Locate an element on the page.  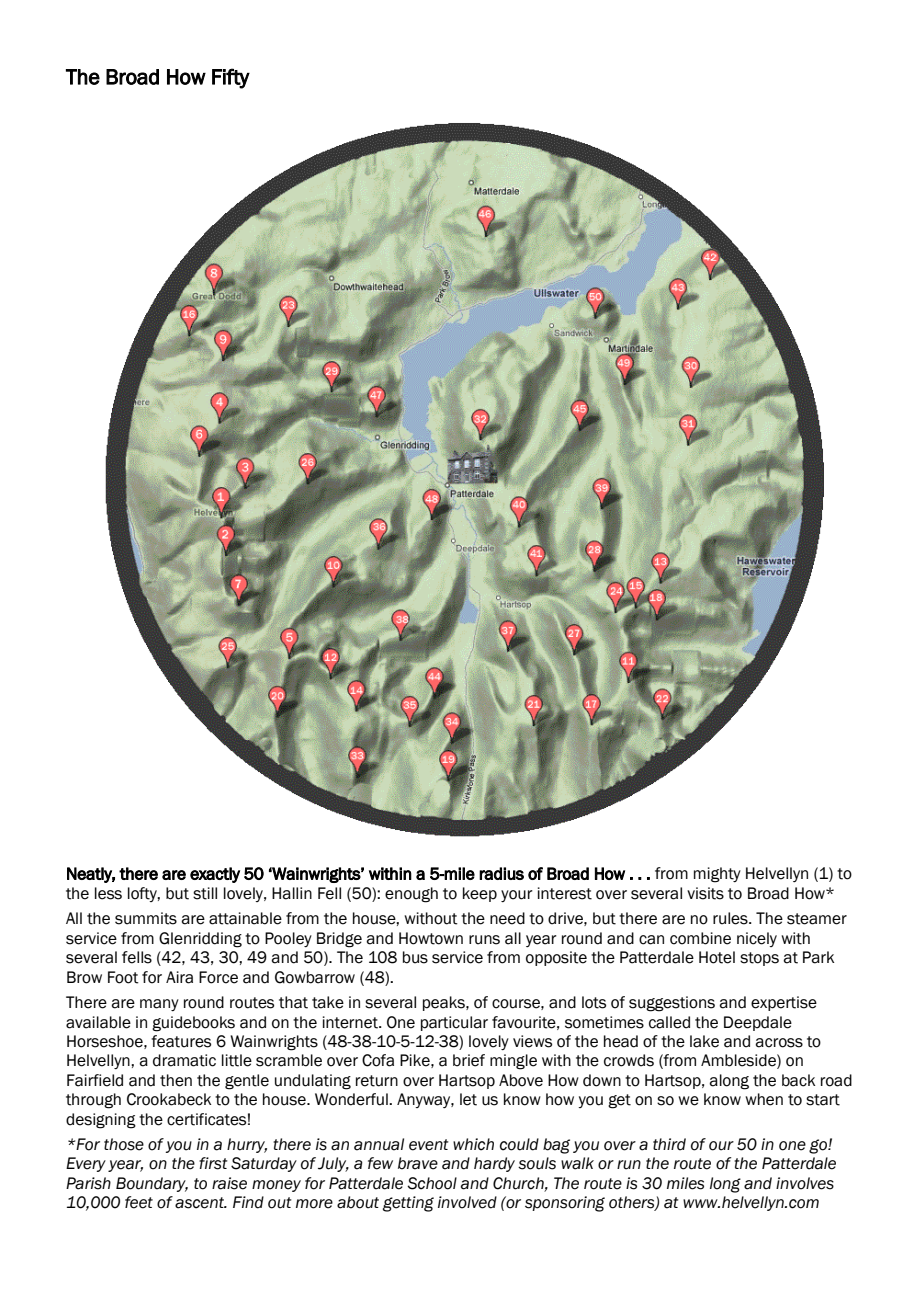
still is located at coordinates (205, 893).
